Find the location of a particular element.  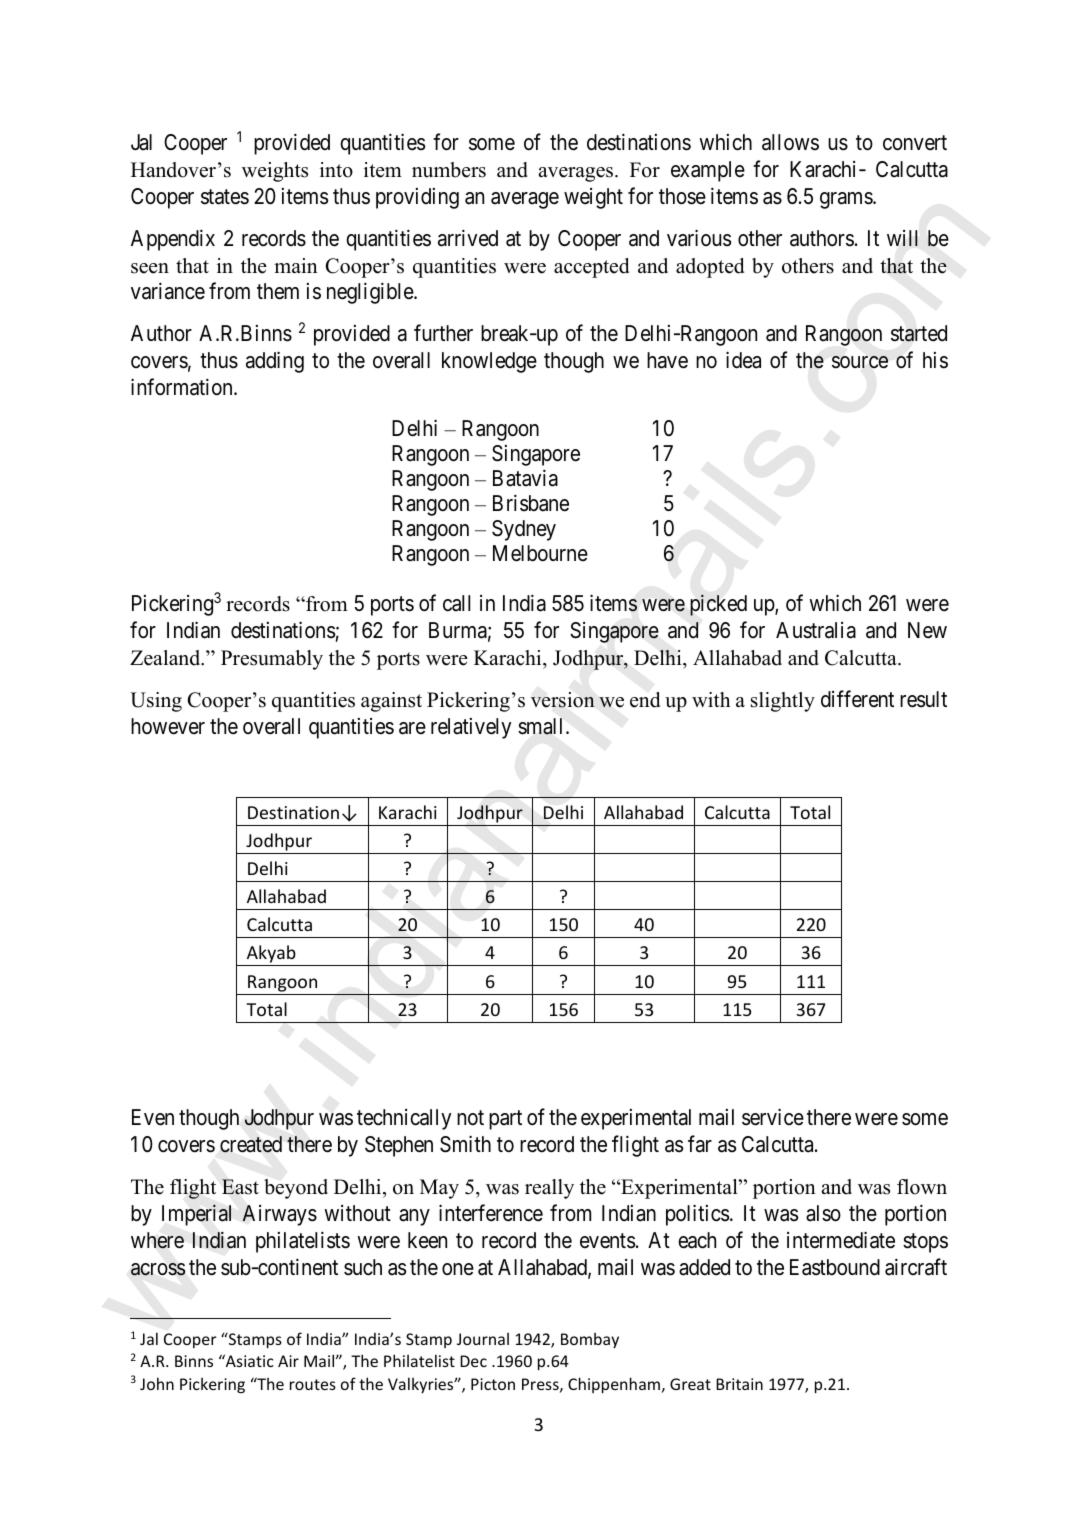

states is located at coordinates (225, 197).
